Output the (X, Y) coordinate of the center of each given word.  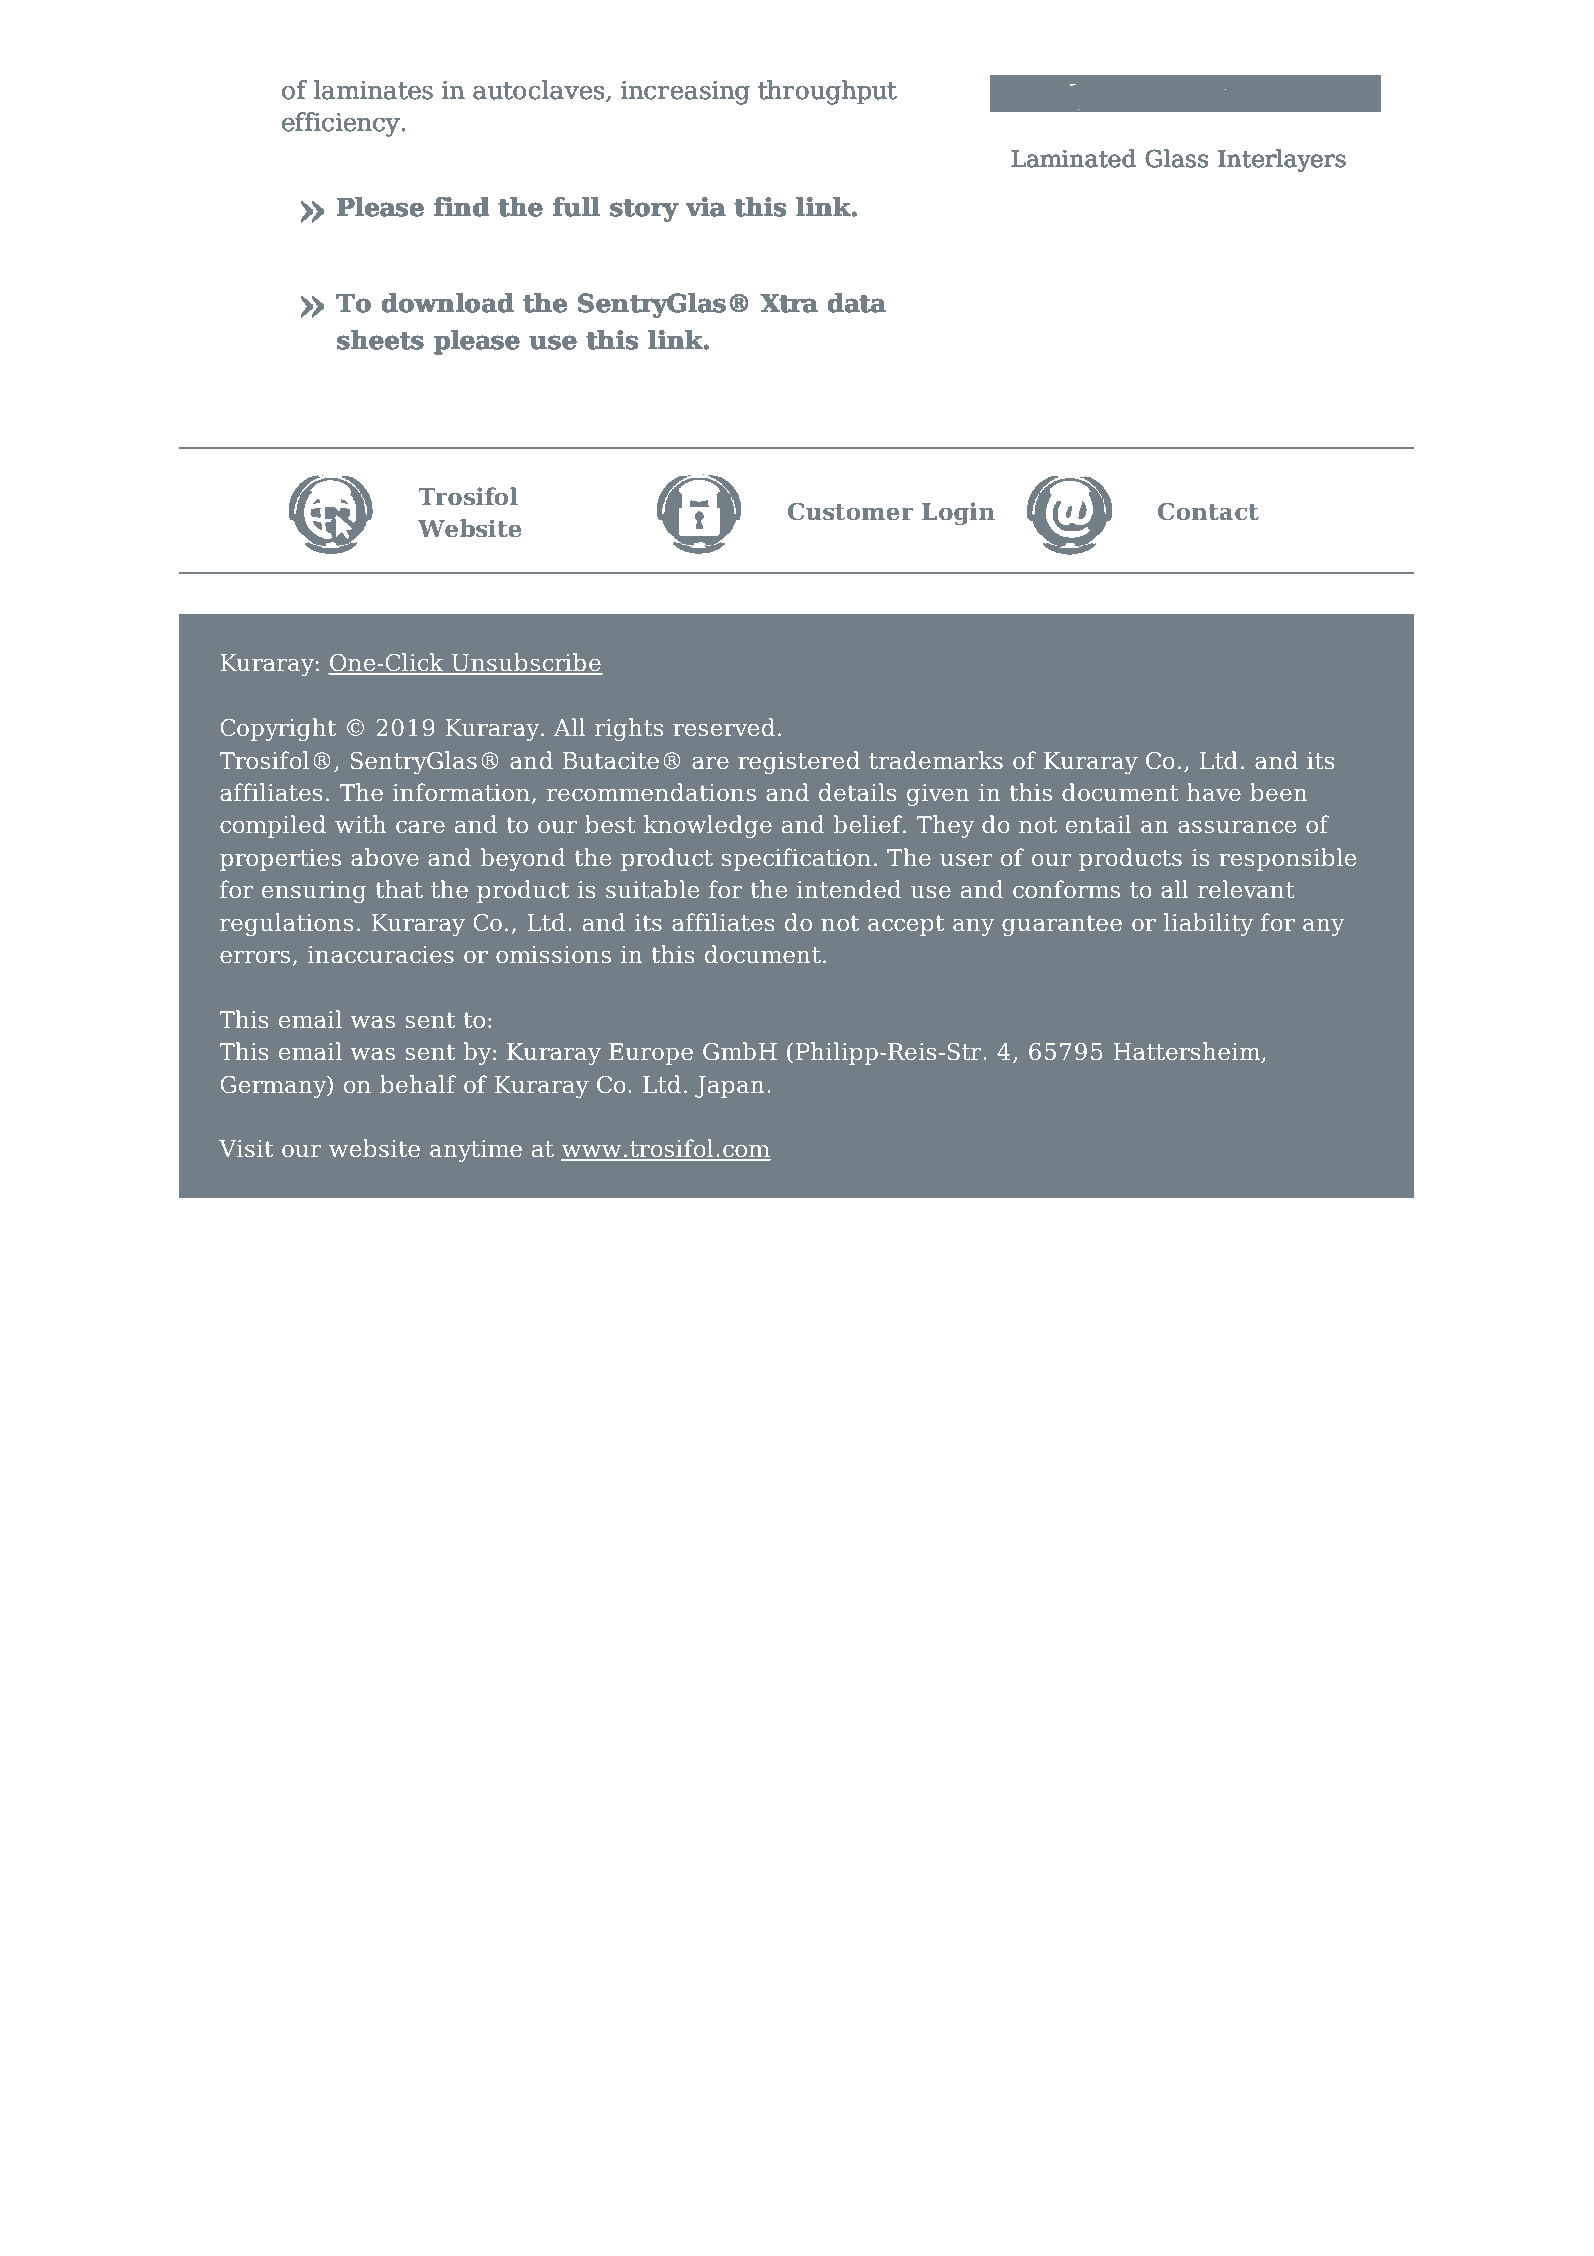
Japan (729, 1087)
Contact (1208, 511)
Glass (1177, 158)
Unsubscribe (526, 663)
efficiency (341, 124)
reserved (724, 727)
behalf (418, 1084)
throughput (827, 92)
